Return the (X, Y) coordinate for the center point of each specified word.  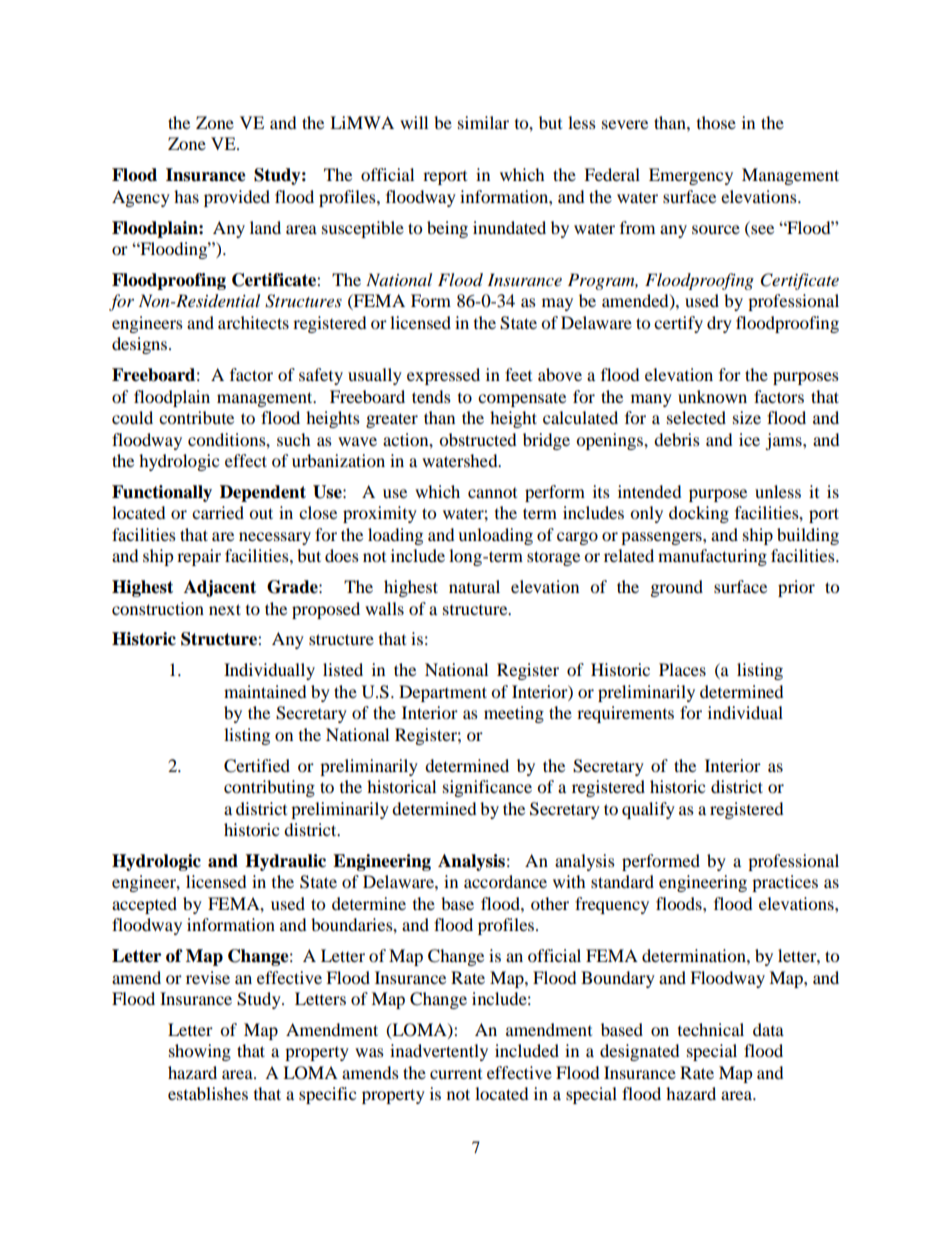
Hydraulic (285, 862)
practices (785, 883)
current (456, 1073)
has (186, 196)
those (716, 122)
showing (200, 1052)
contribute (196, 417)
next (225, 609)
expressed (443, 376)
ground (676, 588)
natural (474, 586)
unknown (712, 396)
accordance (505, 881)
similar (483, 122)
